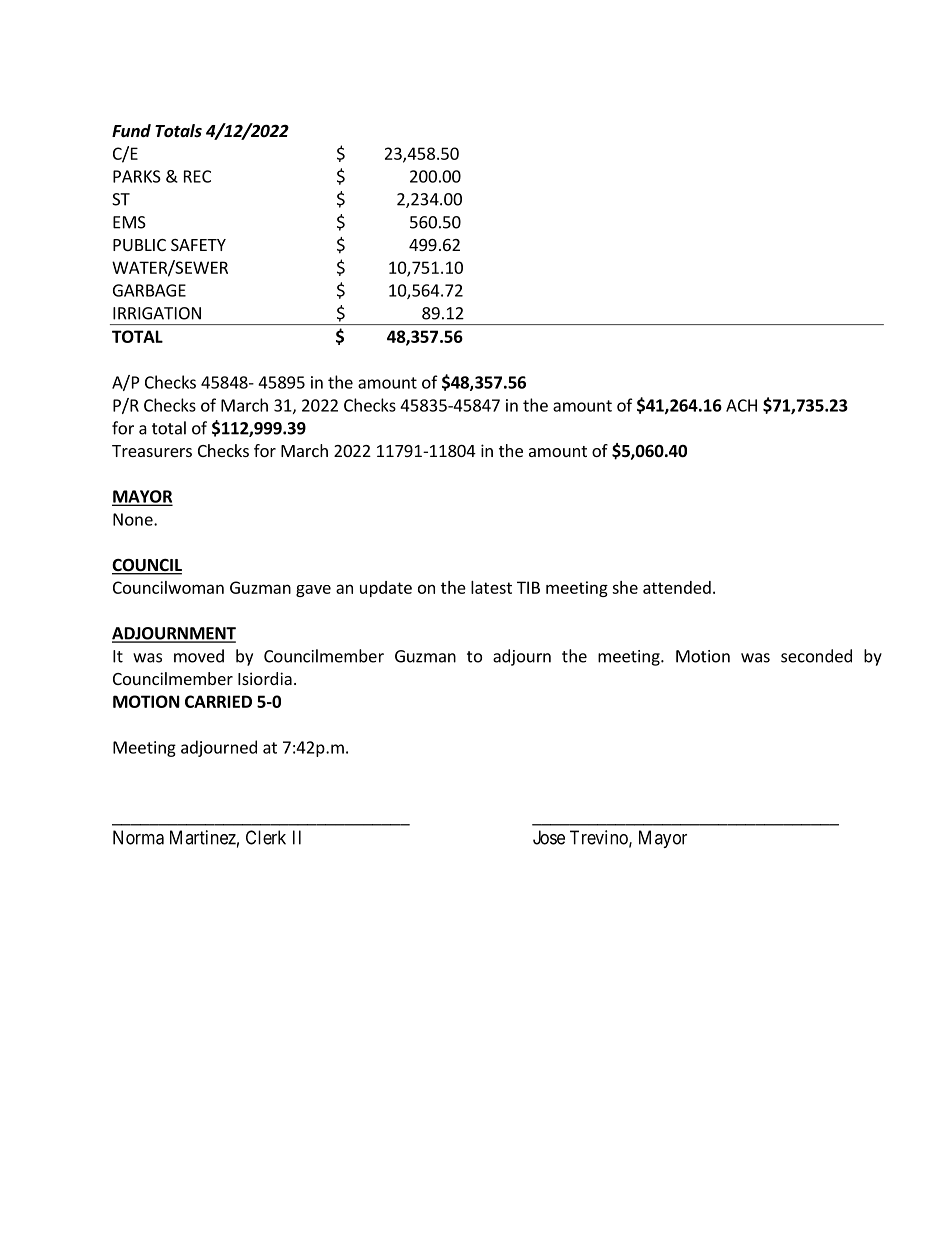  I want to click on moved, so click(199, 656).
